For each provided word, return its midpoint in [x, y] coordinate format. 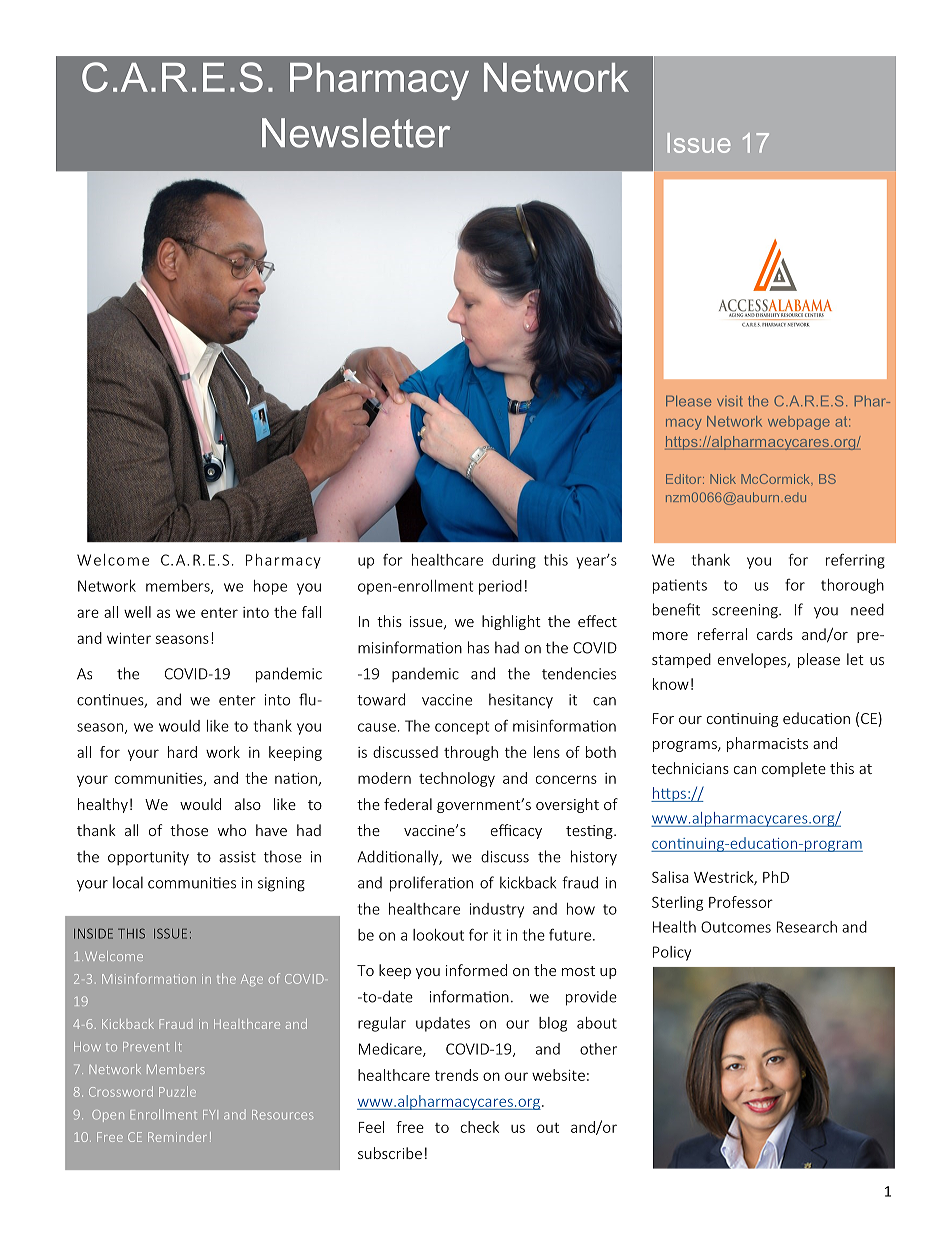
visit [729, 401]
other [598, 1049]
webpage [799, 423]
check [480, 1127]
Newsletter [356, 133]
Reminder [177, 1137]
